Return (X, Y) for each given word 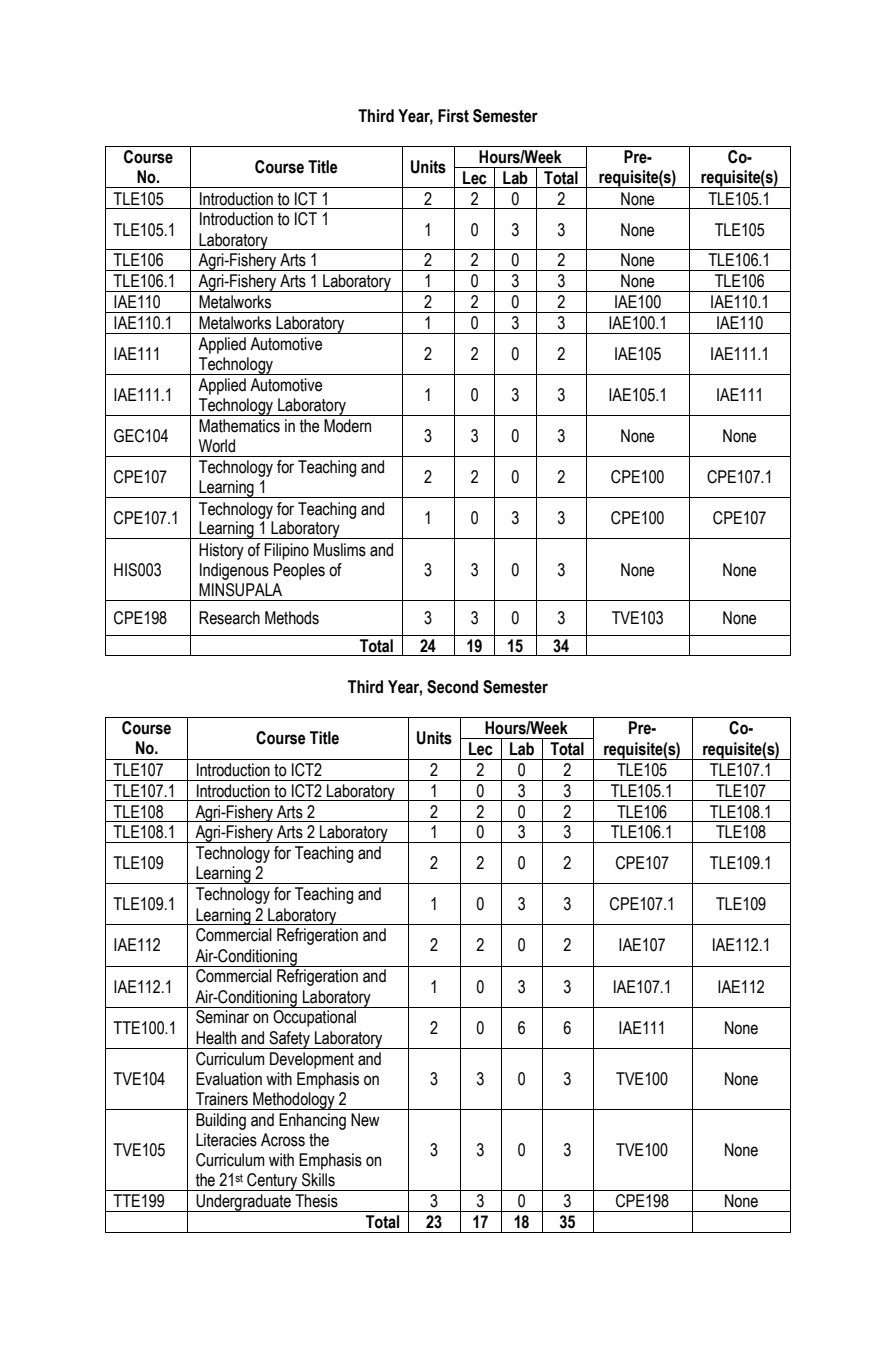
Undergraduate (243, 1203)
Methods (292, 618)
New (365, 1120)
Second (452, 687)
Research (229, 618)
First (453, 116)
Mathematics (239, 426)
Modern (347, 426)
